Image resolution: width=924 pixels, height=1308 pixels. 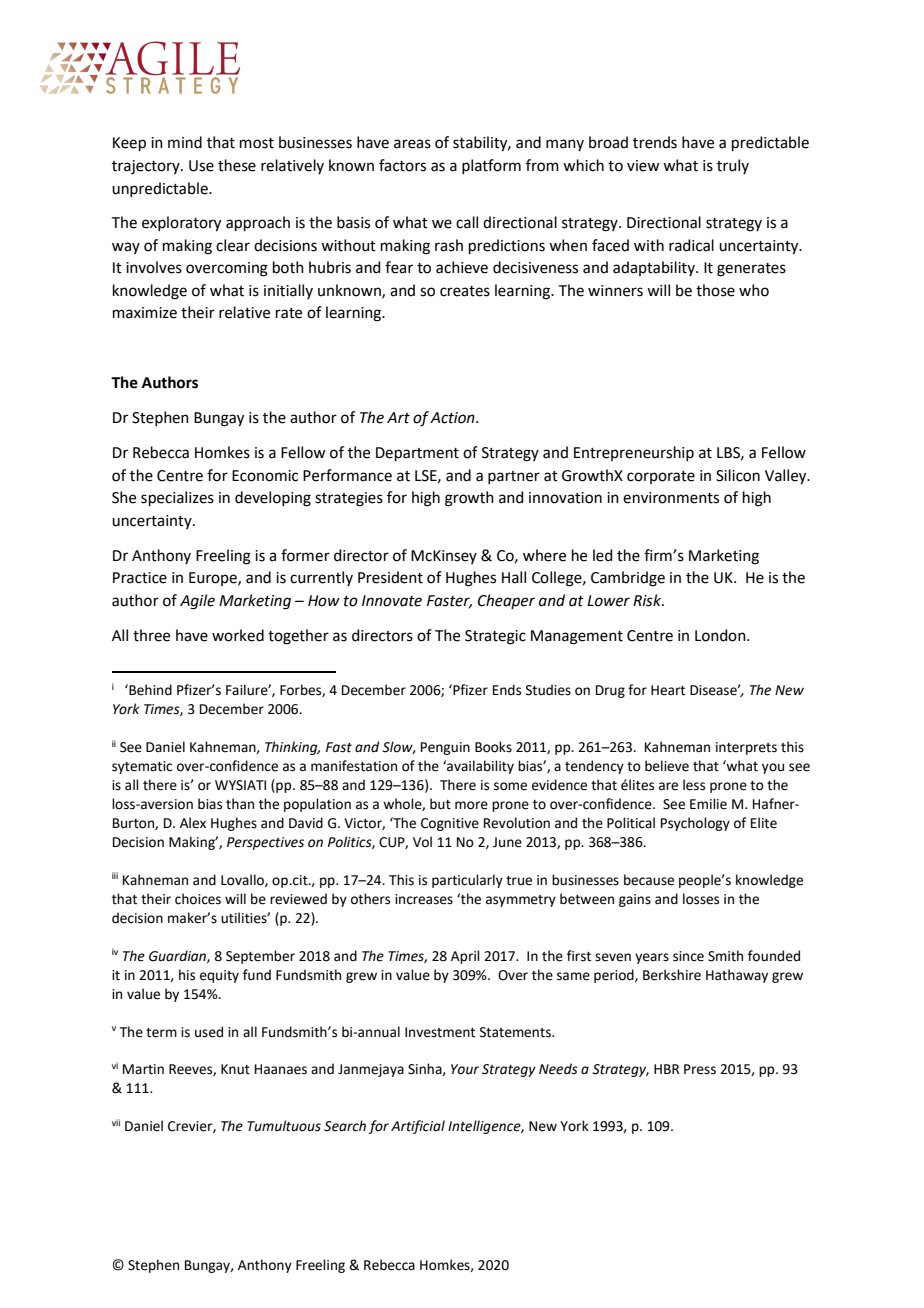 I want to click on Alex, so click(x=193, y=823).
